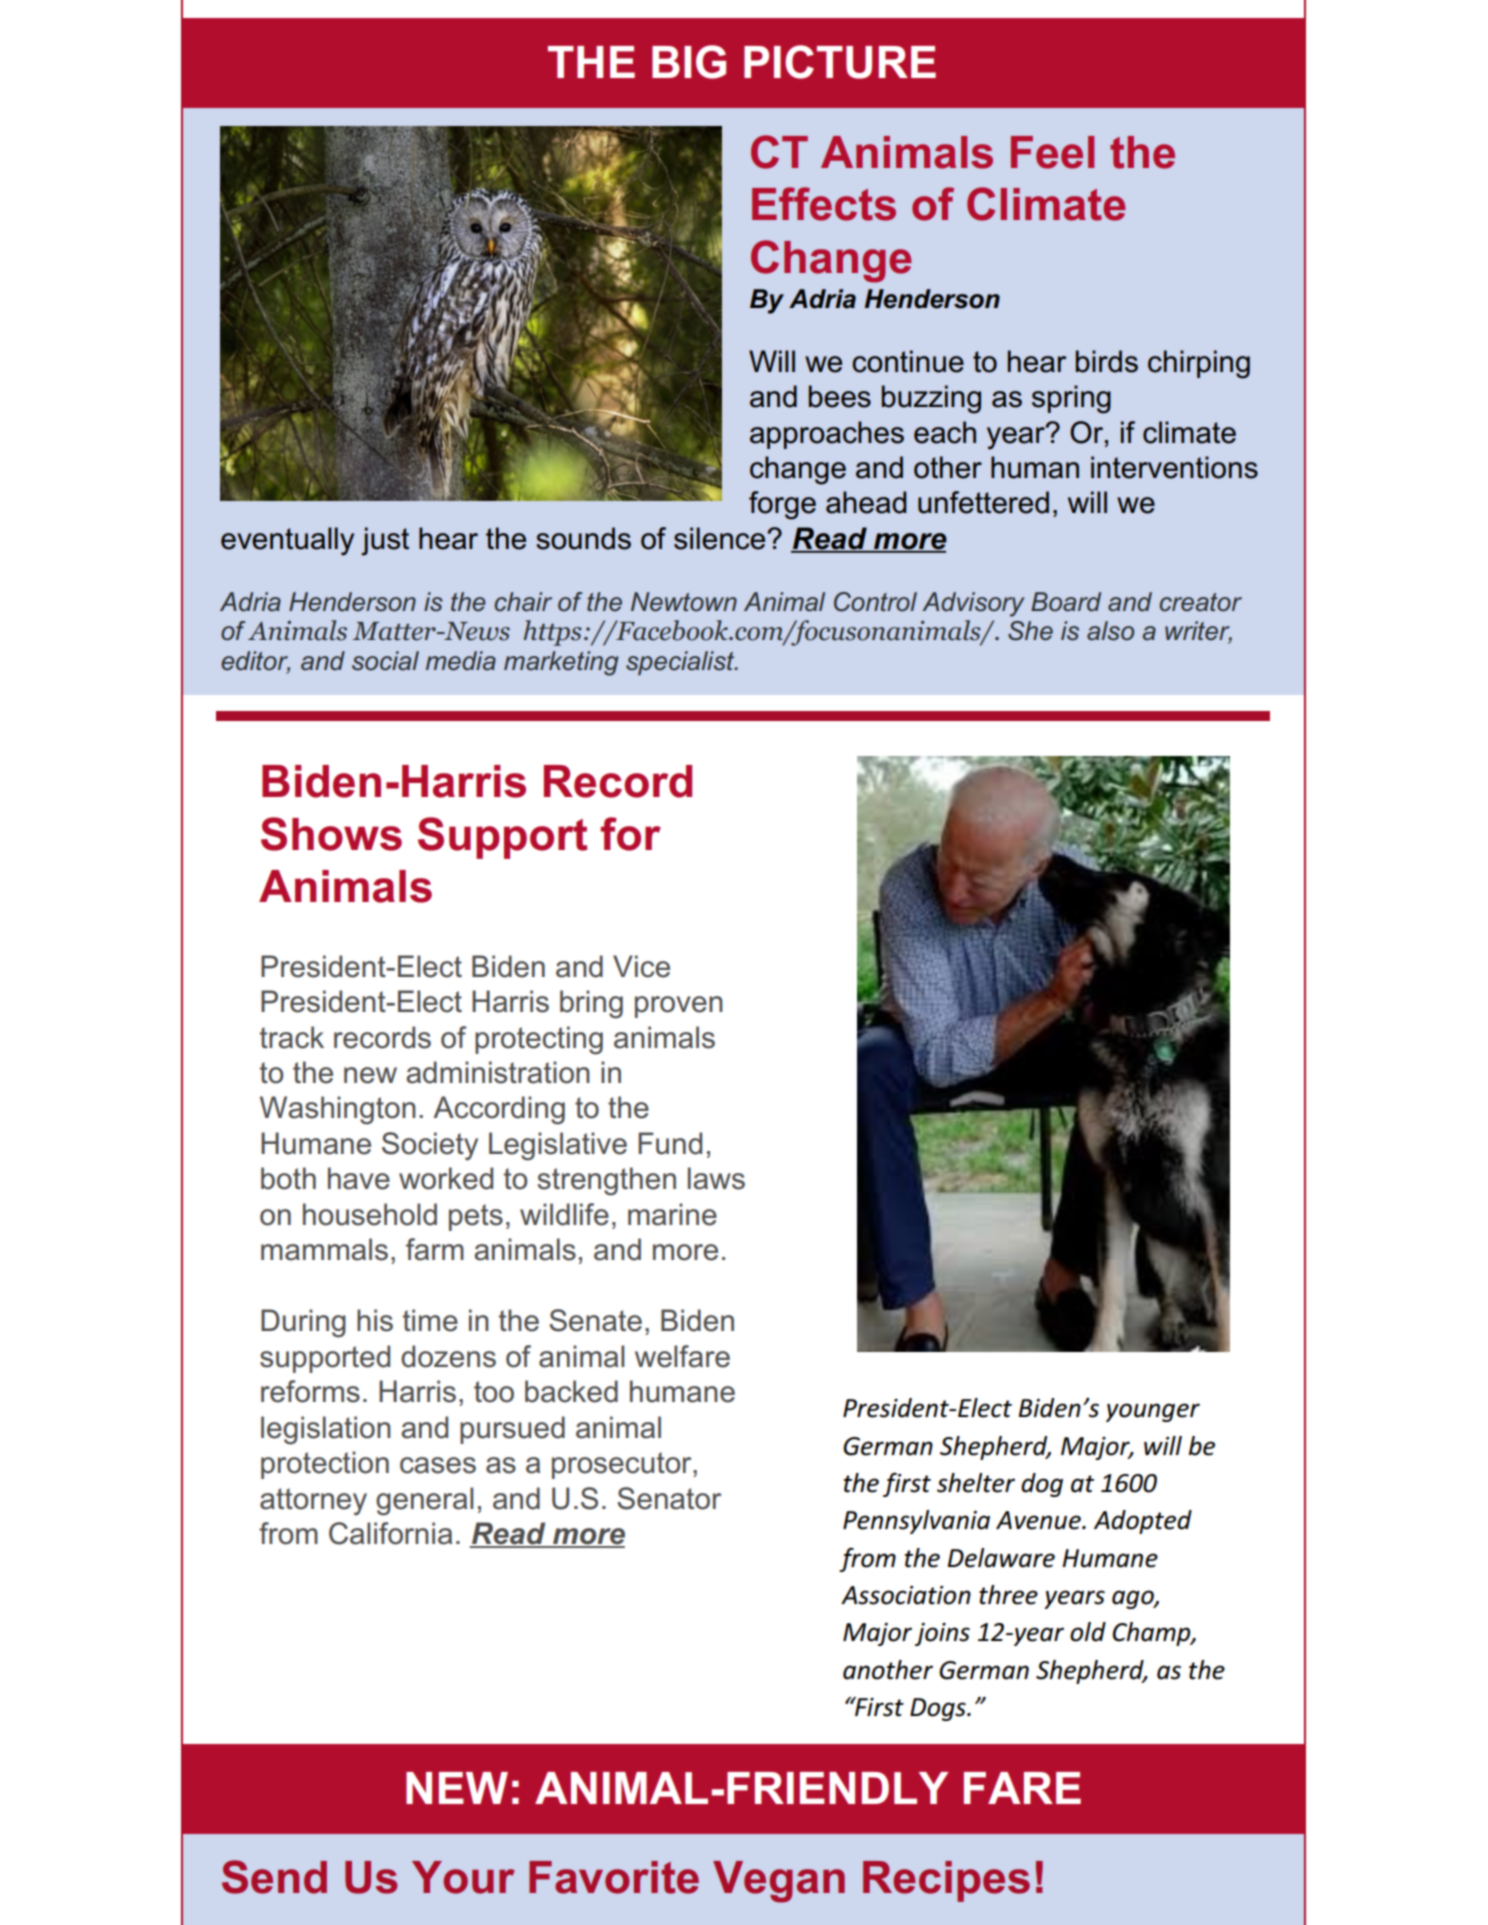  I want to click on marine, so click(672, 1214).
